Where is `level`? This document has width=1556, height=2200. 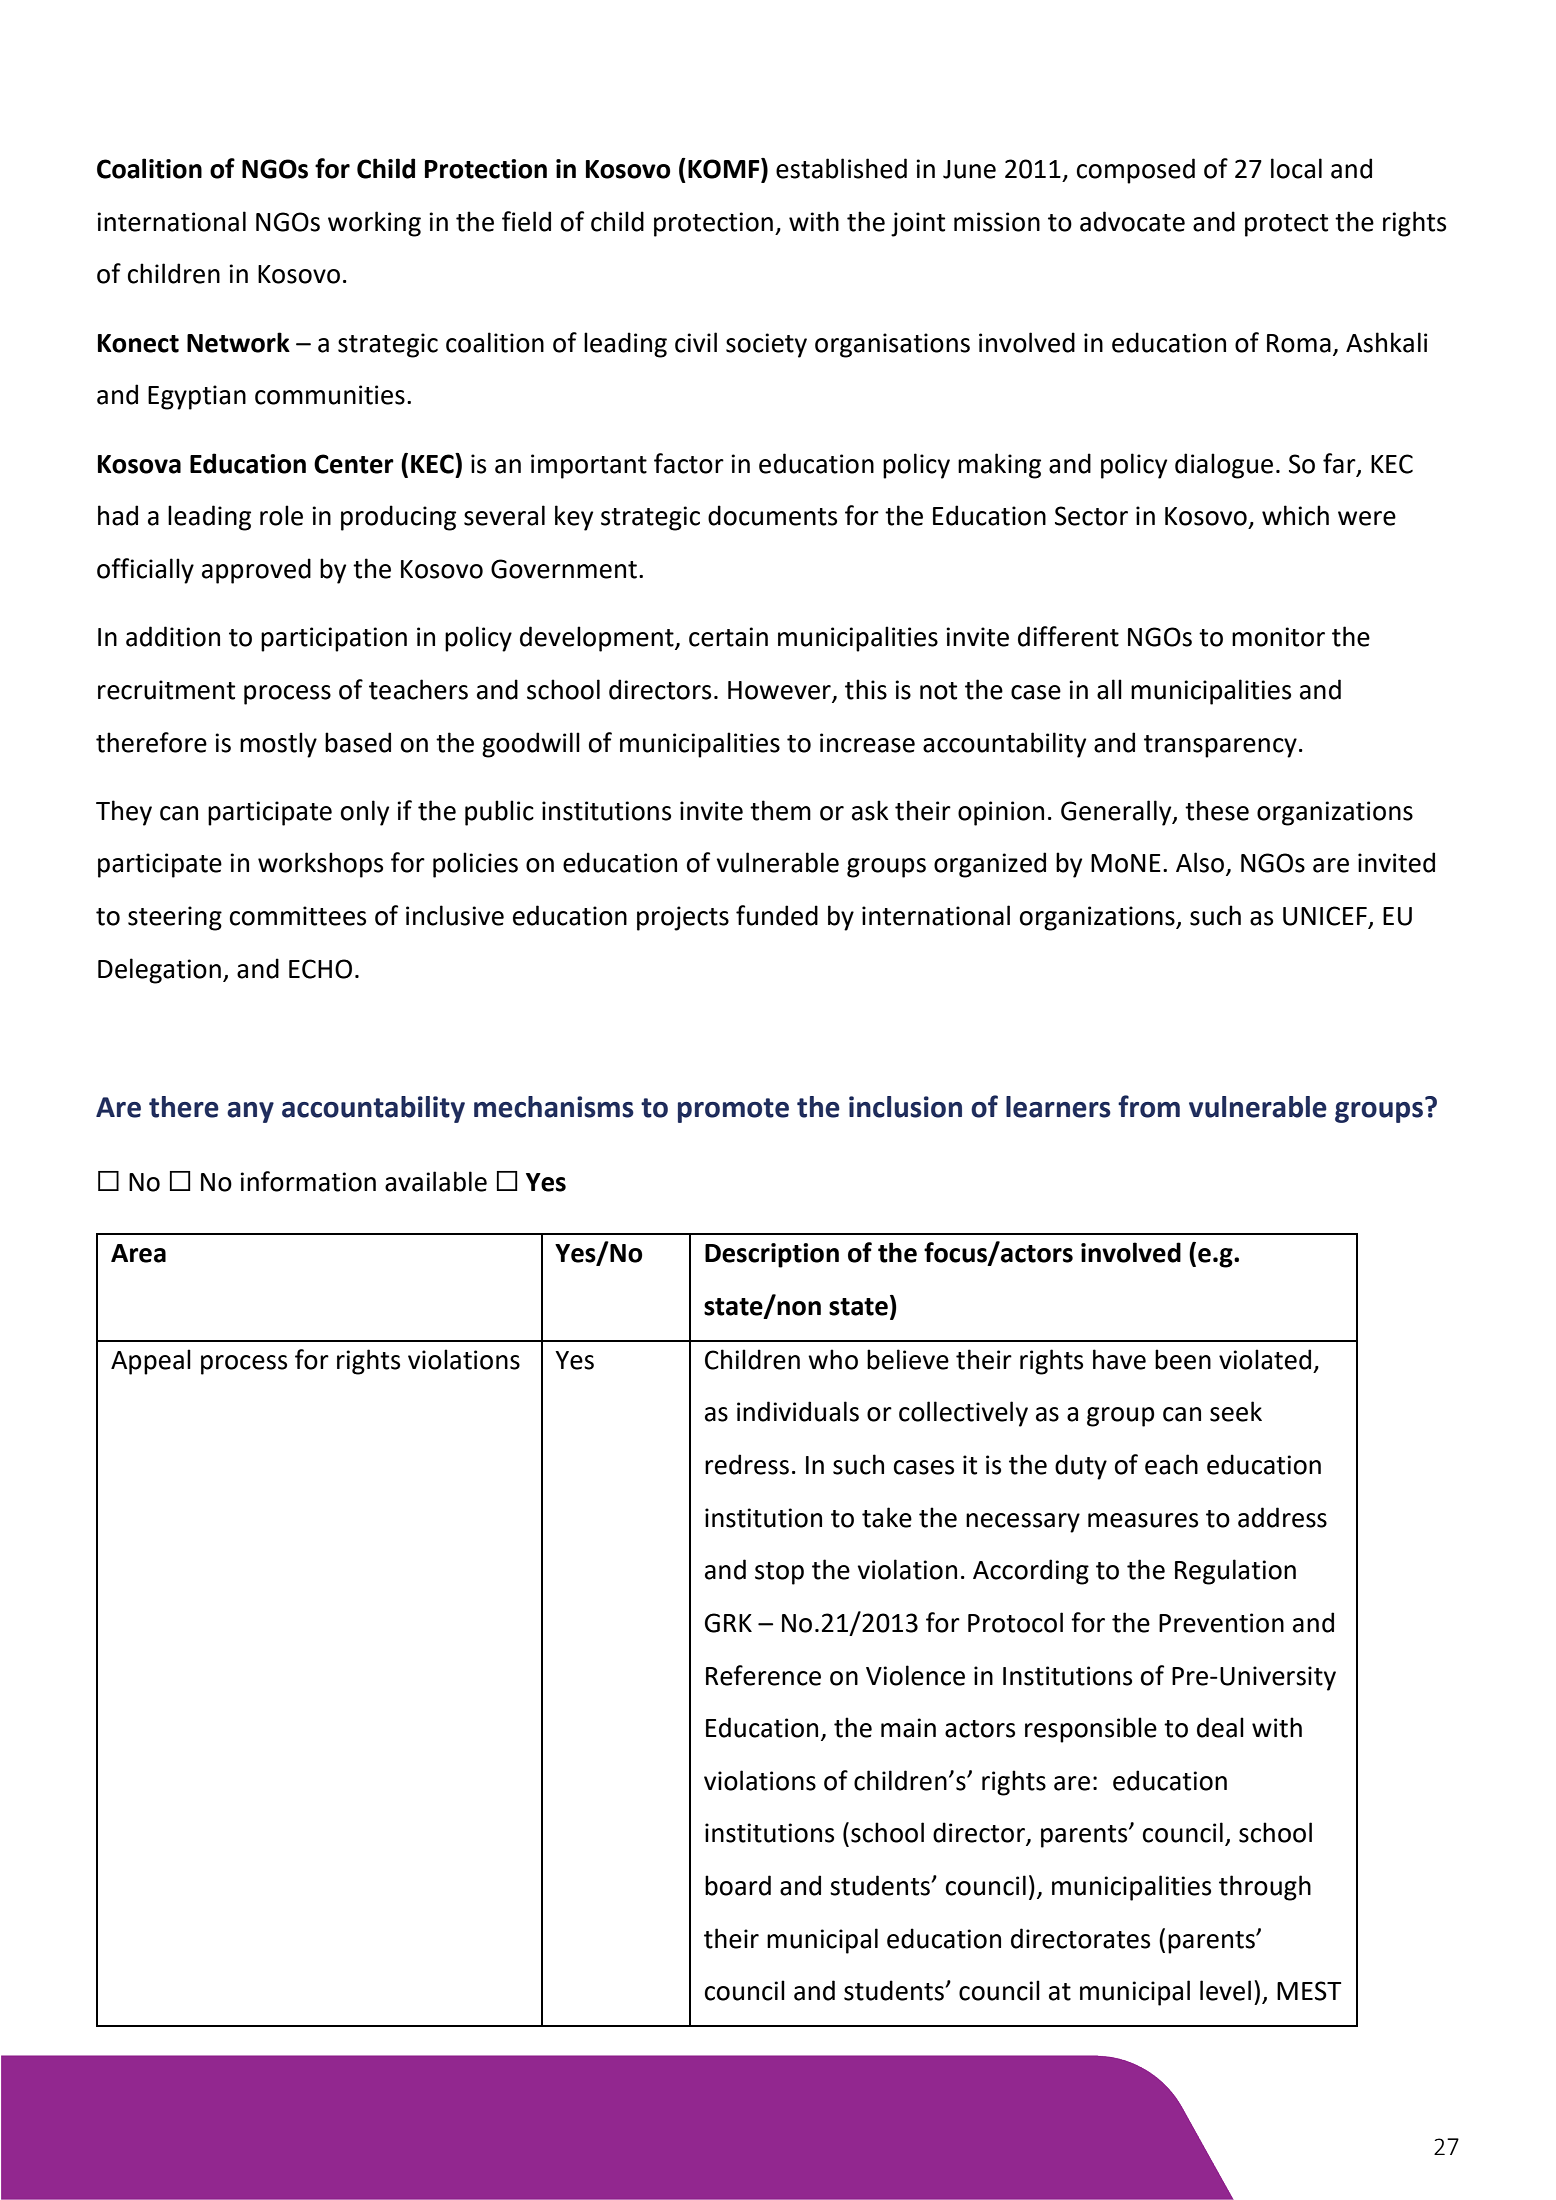 level is located at coordinates (1225, 1990).
